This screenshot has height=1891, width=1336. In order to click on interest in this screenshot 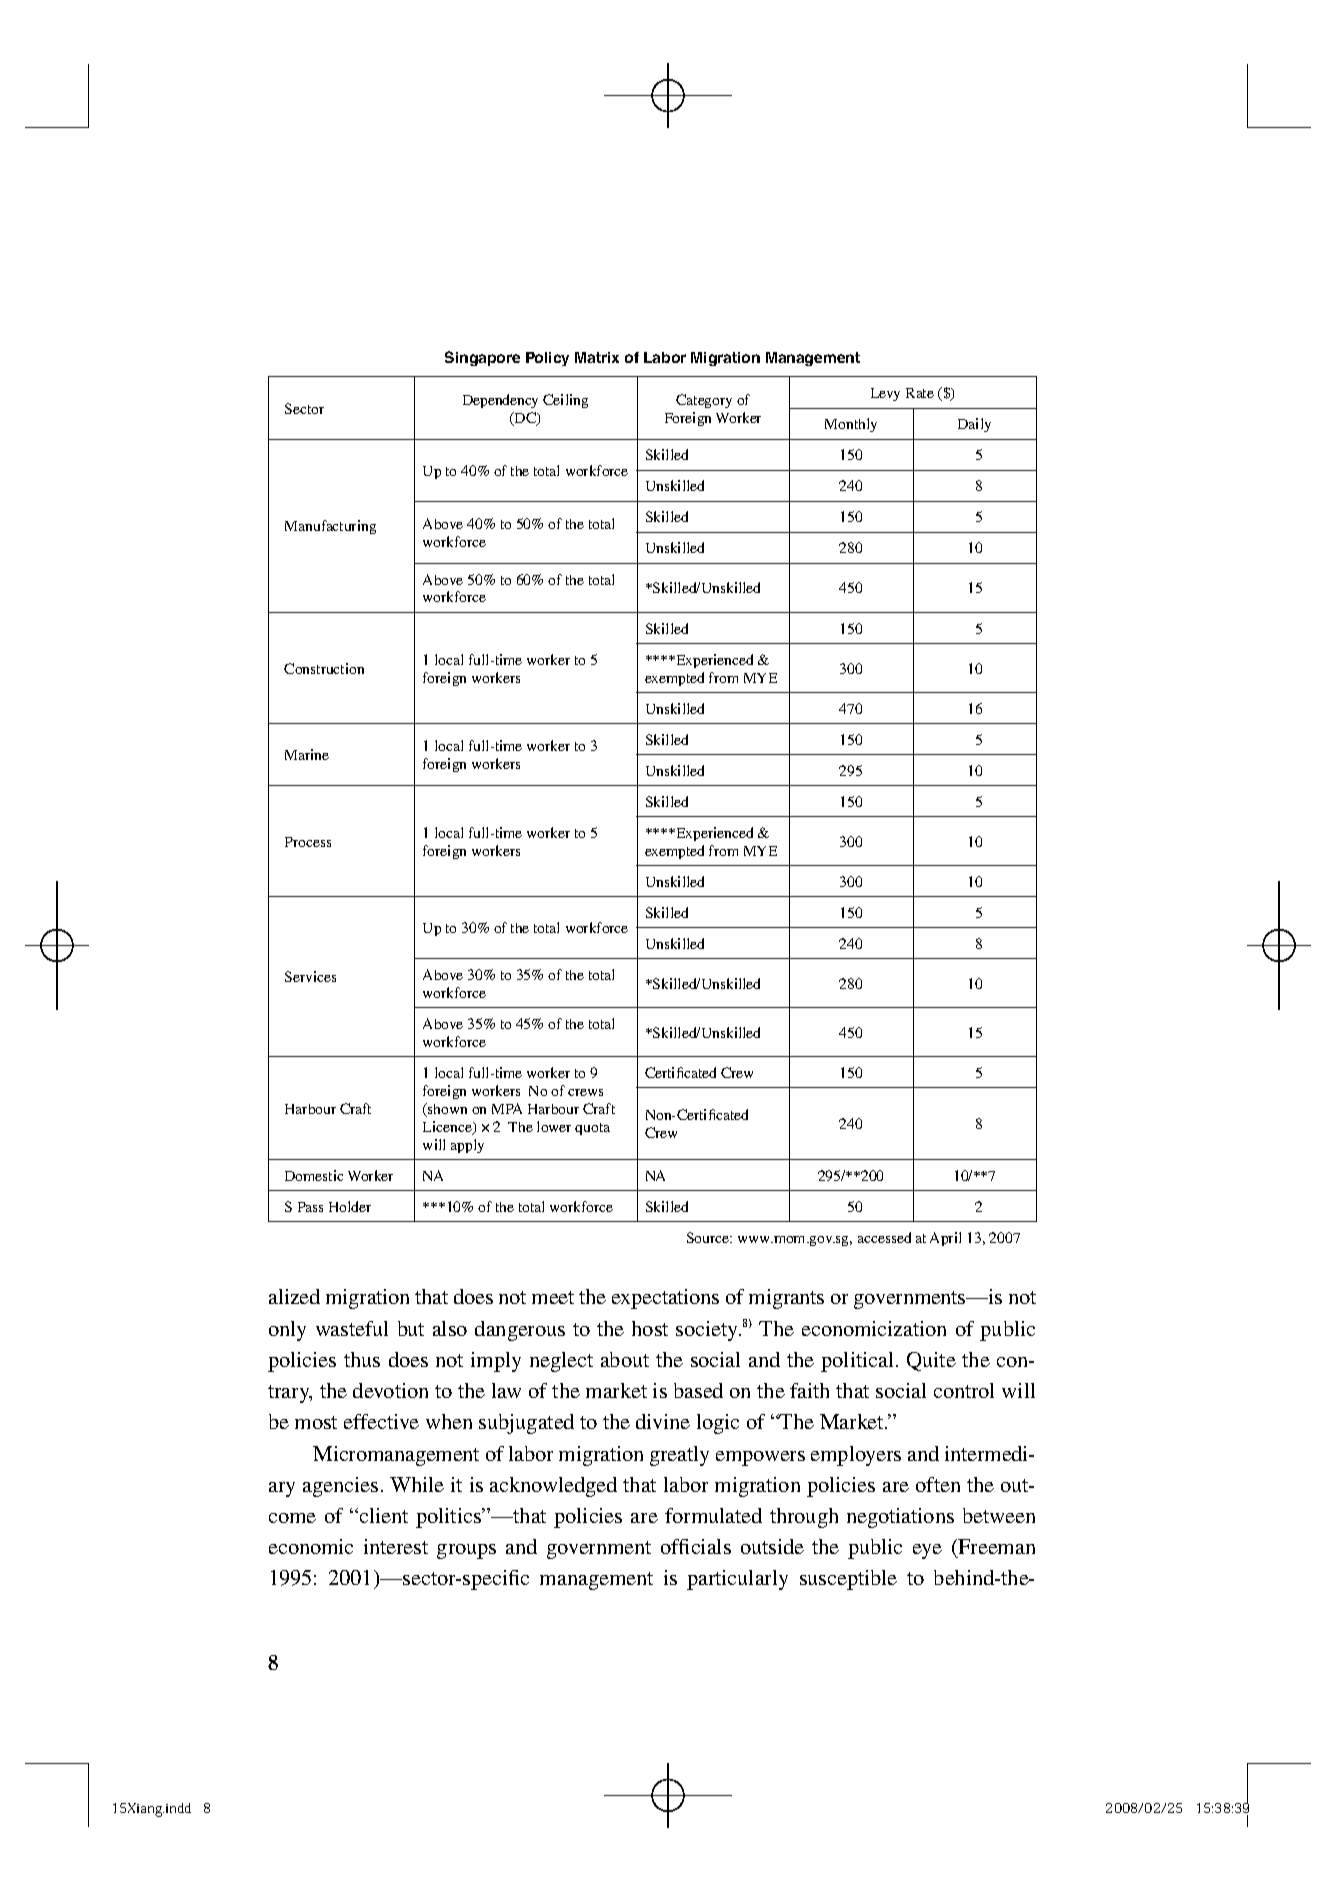, I will do `click(396, 1546)`.
